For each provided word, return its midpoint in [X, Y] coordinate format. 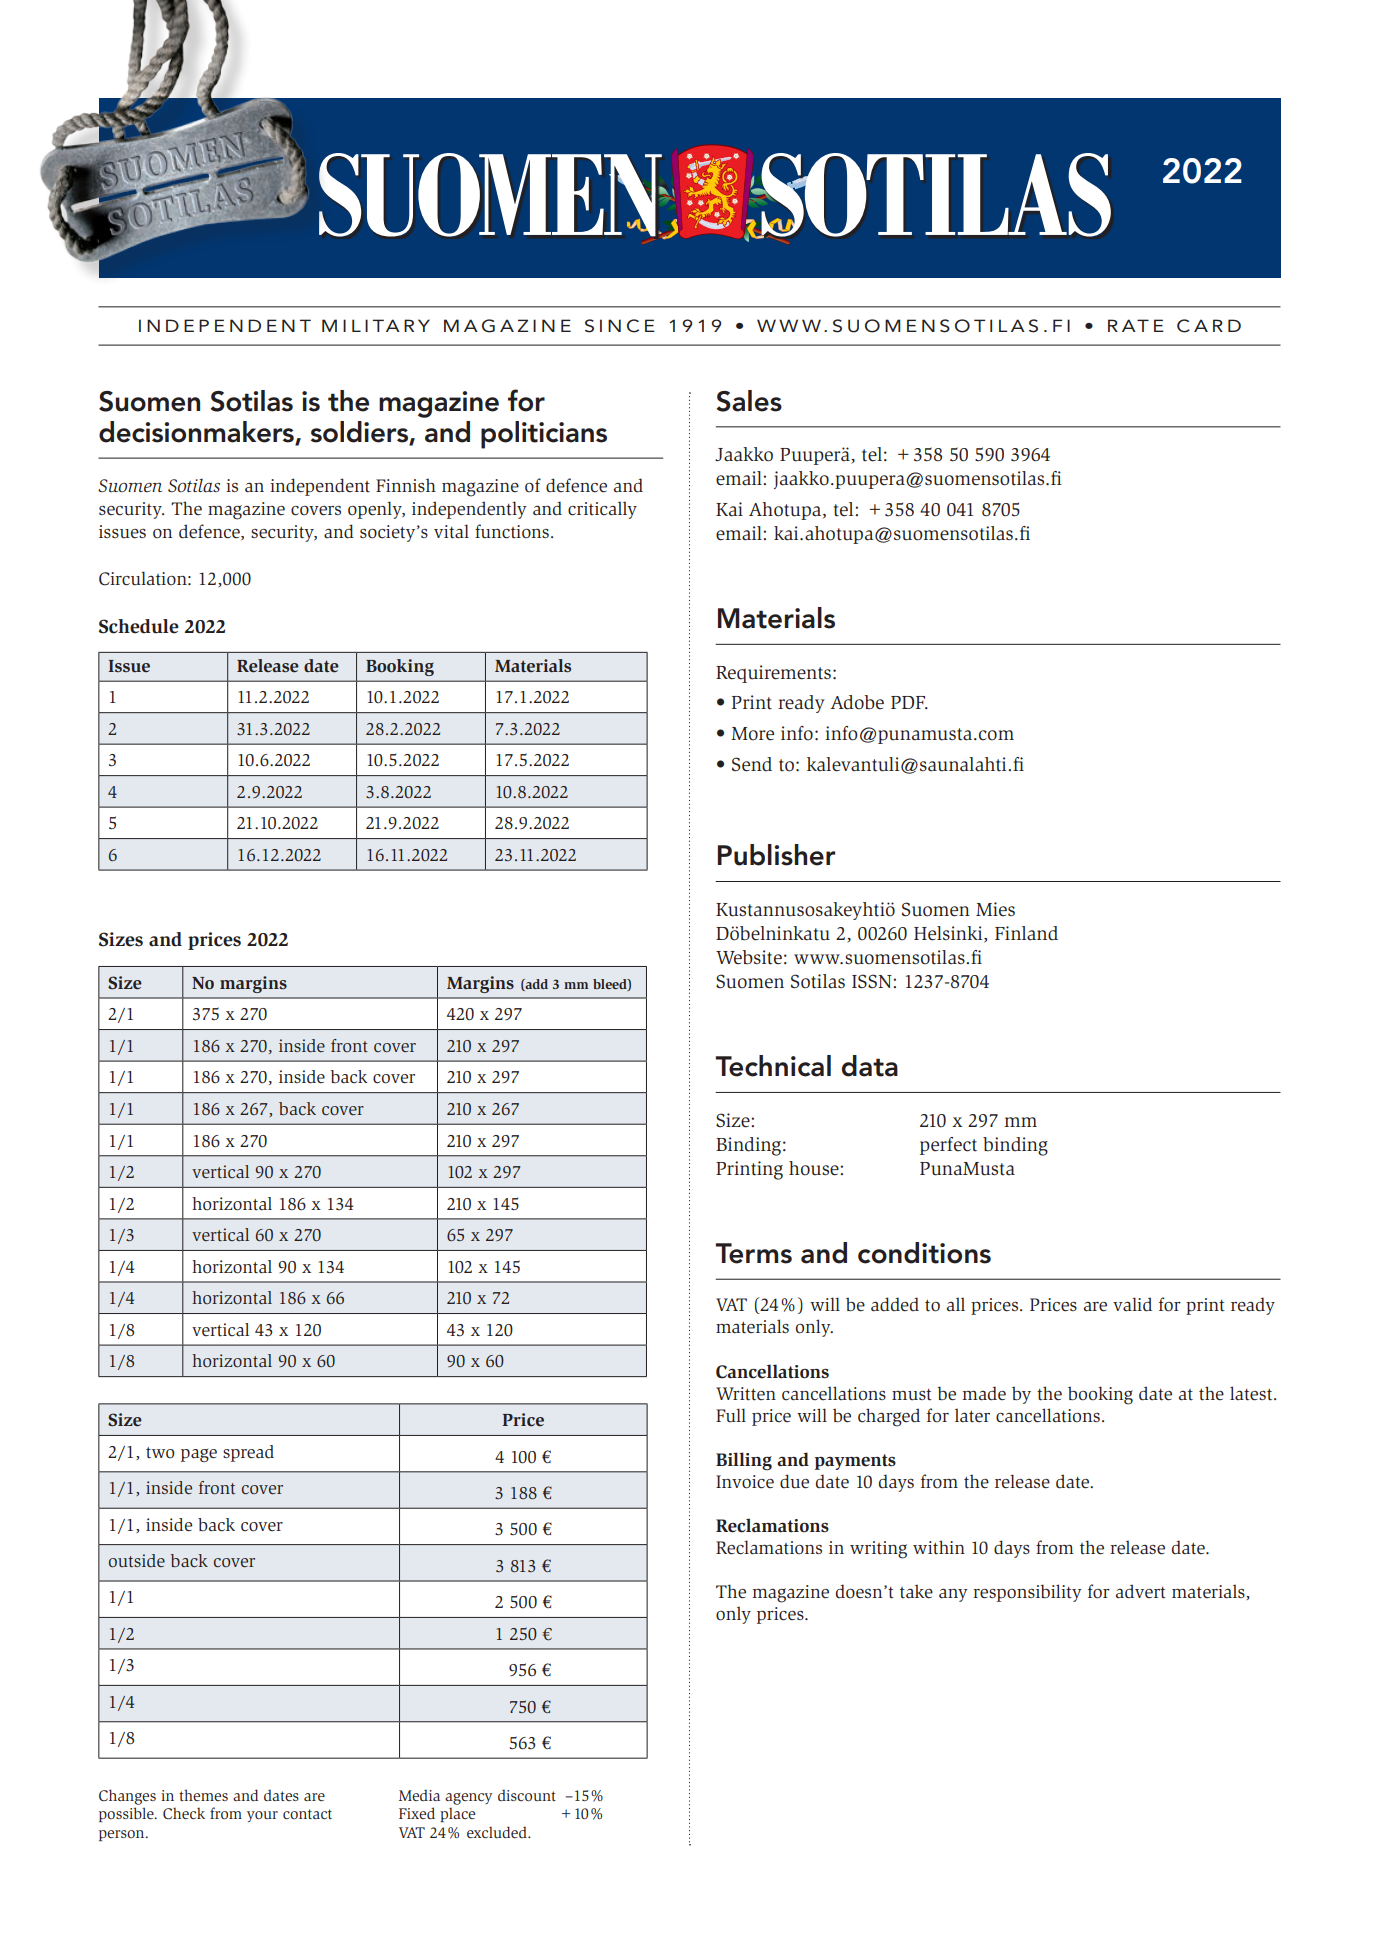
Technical [773, 1066]
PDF [909, 702]
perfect [948, 1146]
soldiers [360, 433]
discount [527, 1795]
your [262, 1816]
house [815, 1168]
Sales [749, 401]
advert [1141, 1591]
